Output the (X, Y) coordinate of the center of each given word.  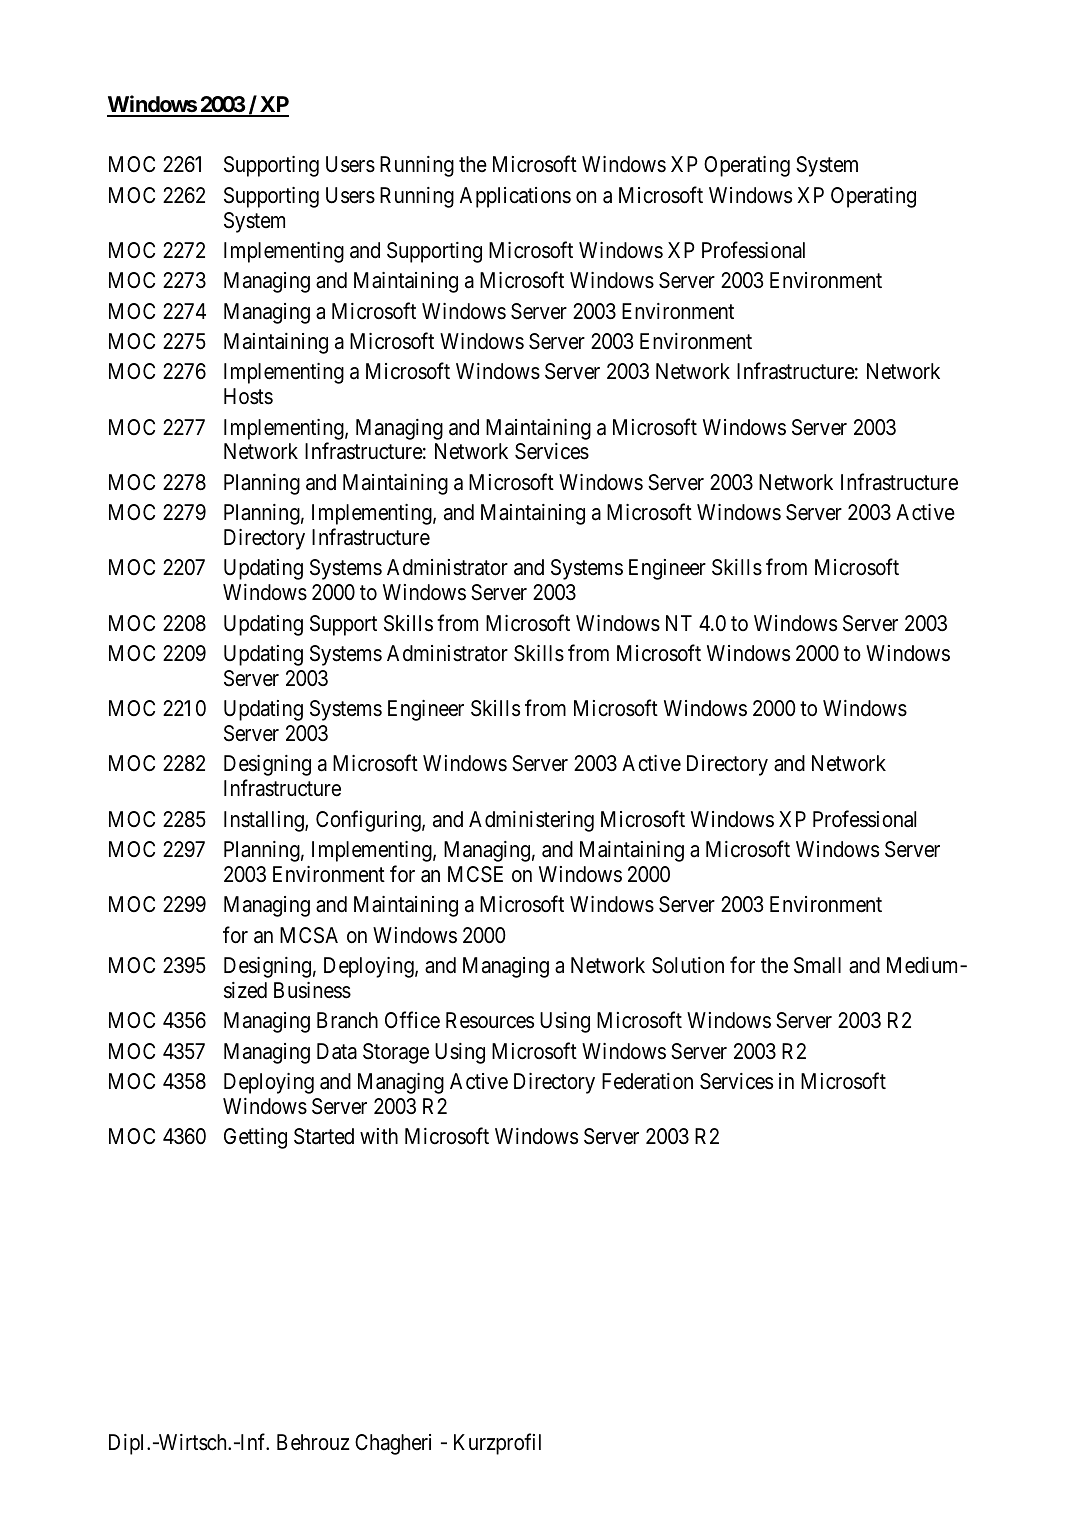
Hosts (248, 396)
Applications (515, 197)
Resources (490, 1020)
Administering (531, 821)
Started (324, 1136)
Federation (647, 1081)
